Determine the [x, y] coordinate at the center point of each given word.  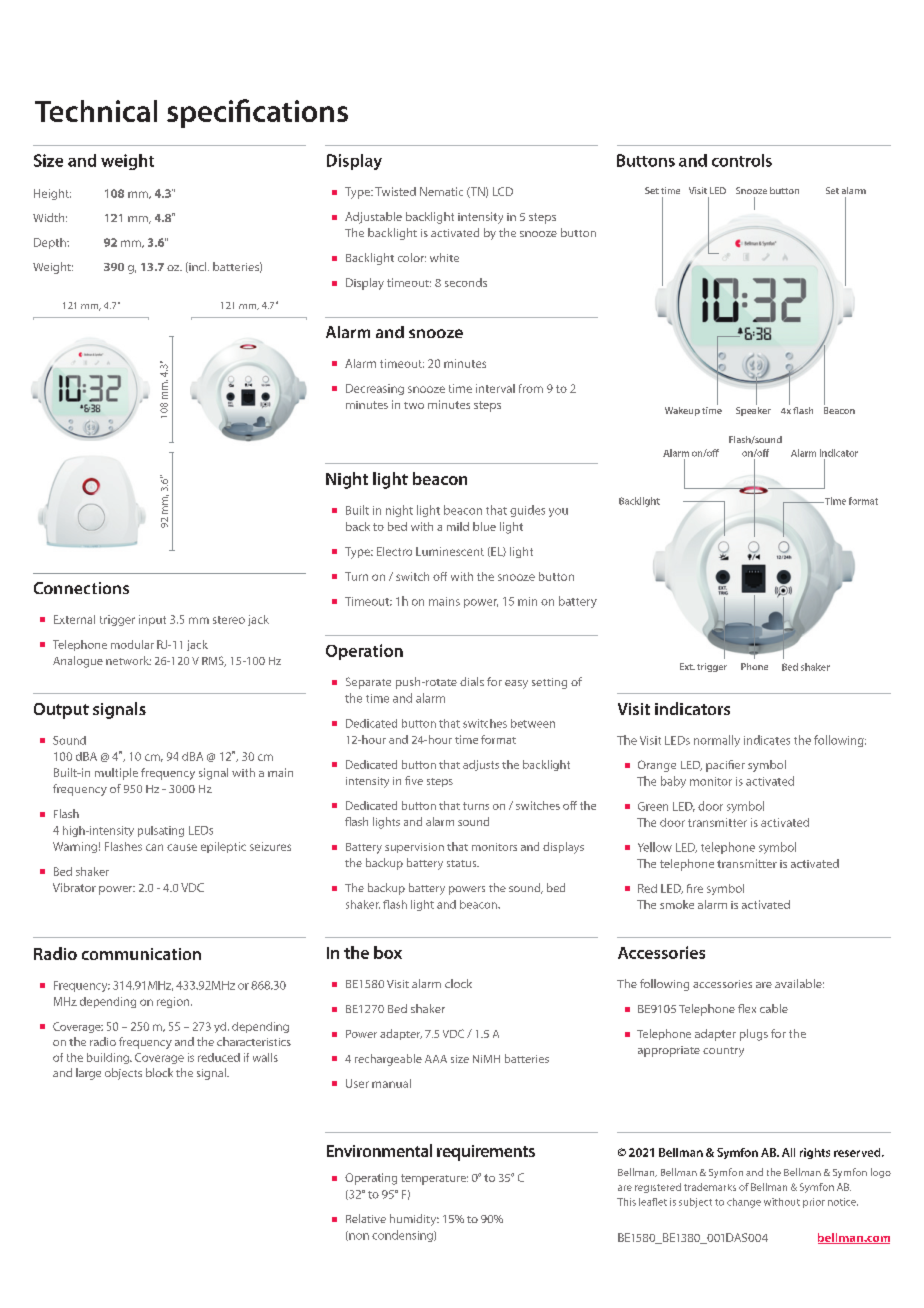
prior [814, 1203]
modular [132, 644]
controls [742, 160]
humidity [414, 1220]
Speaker [753, 410]
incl [198, 267]
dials [472, 681]
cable [774, 1008]
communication [141, 954]
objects [123, 1074]
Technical [96, 111]
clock [458, 983]
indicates [767, 740]
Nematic [441, 191]
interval [495, 388]
